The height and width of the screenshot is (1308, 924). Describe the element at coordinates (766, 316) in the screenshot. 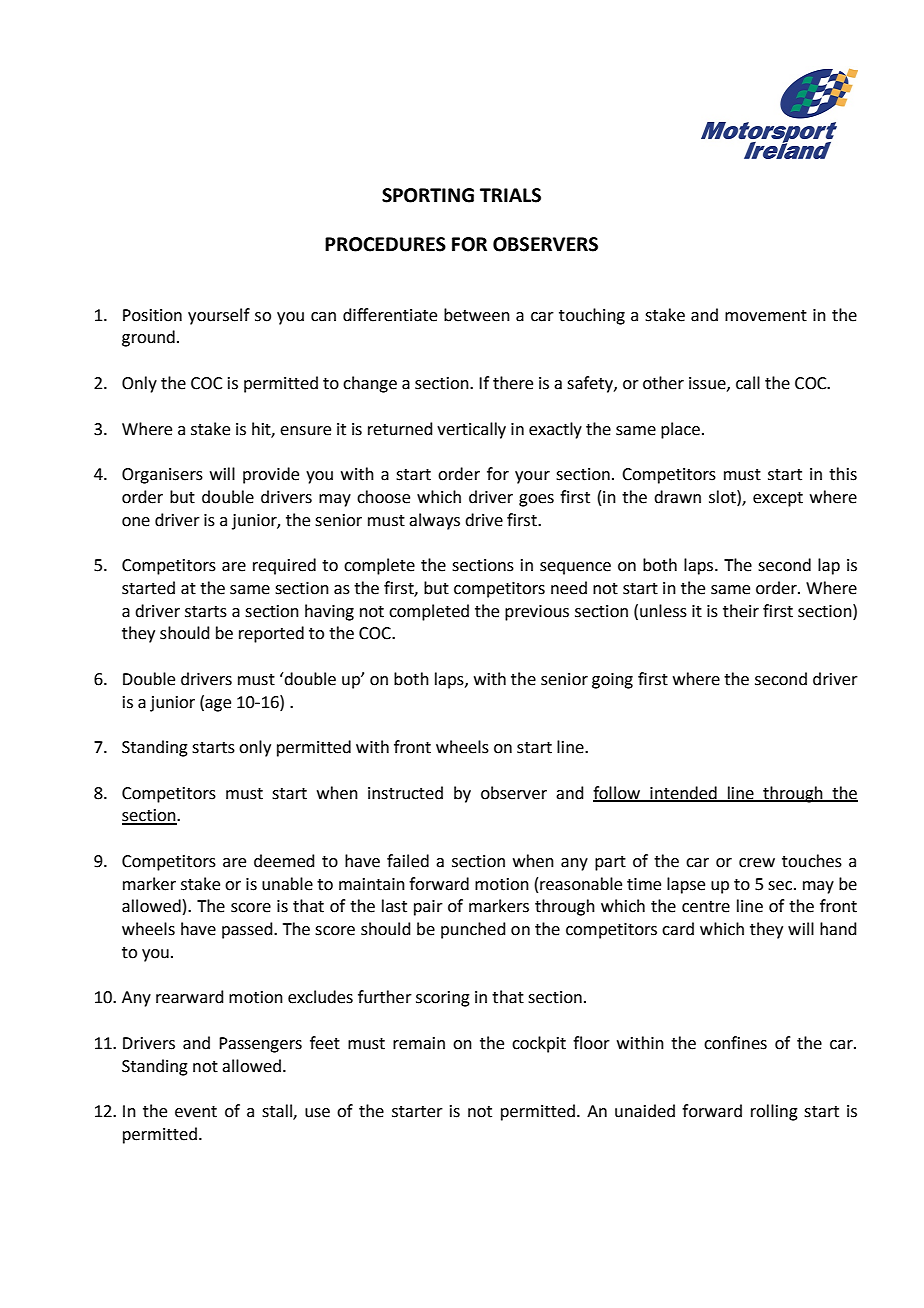

I see `movement` at that location.
